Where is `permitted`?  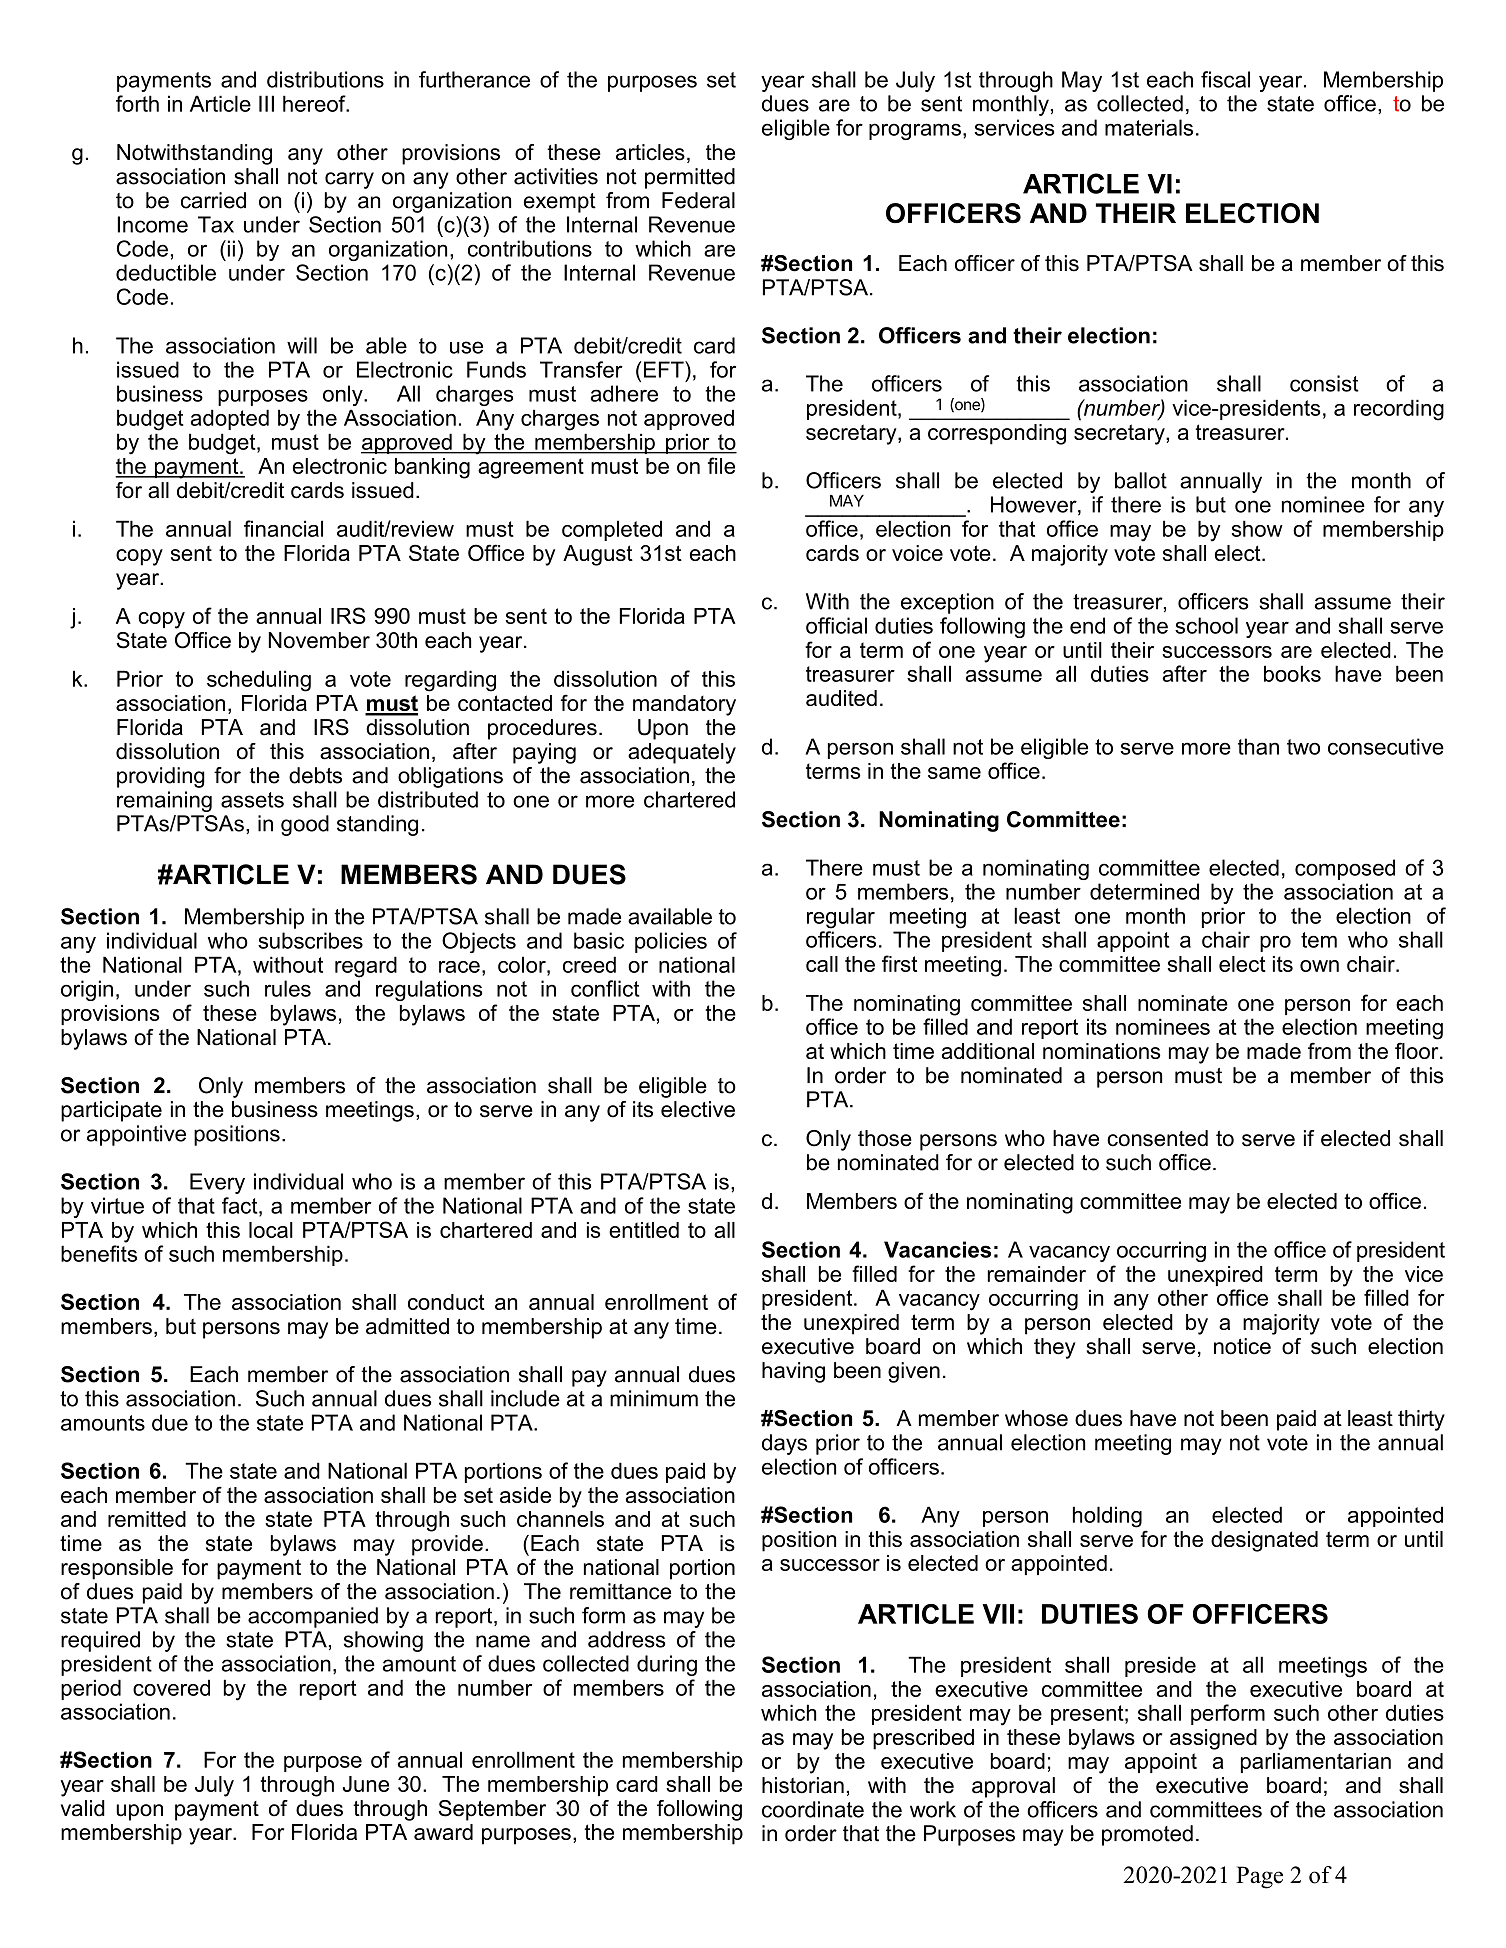 permitted is located at coordinates (690, 178).
